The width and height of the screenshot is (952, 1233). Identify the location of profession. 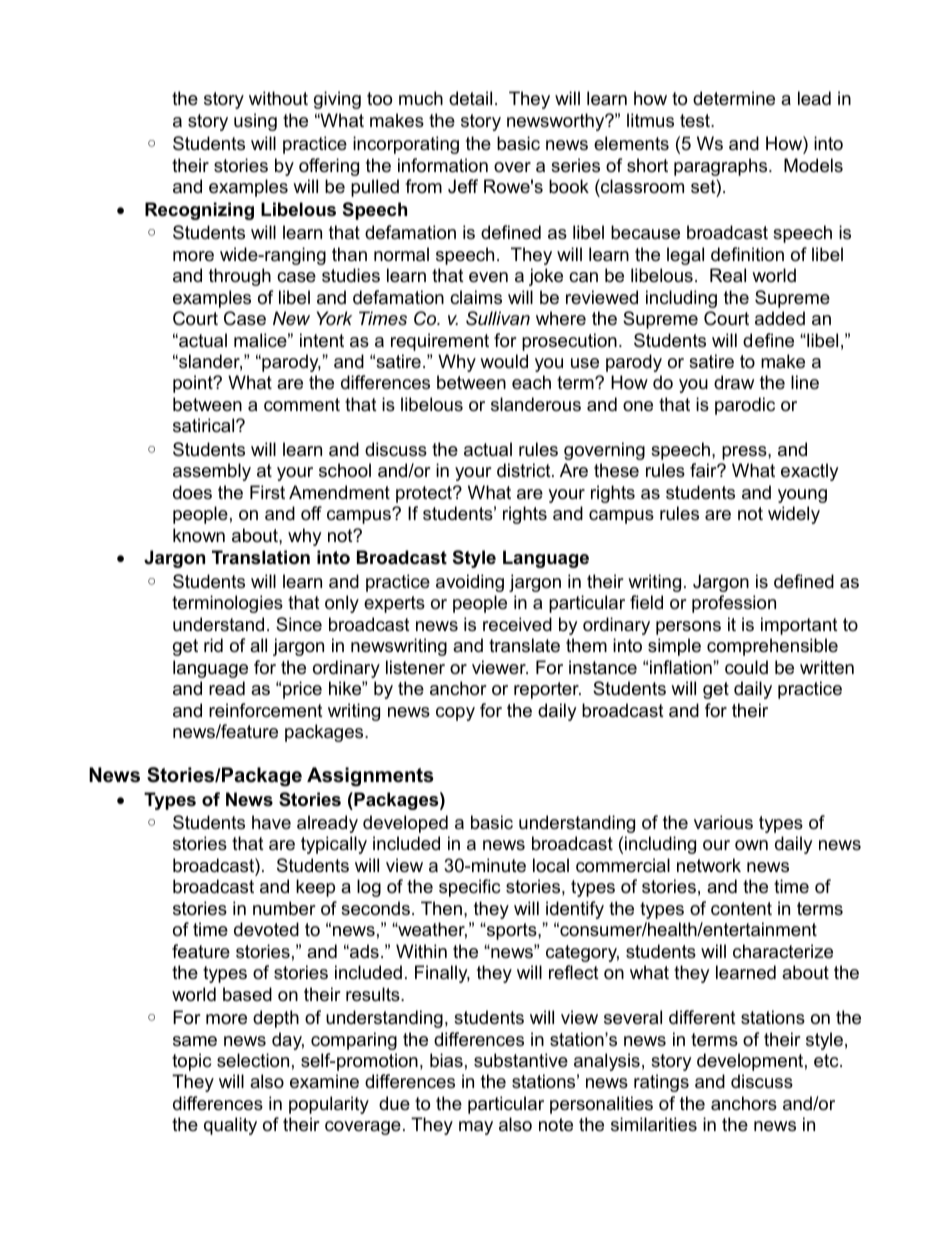
(734, 604).
